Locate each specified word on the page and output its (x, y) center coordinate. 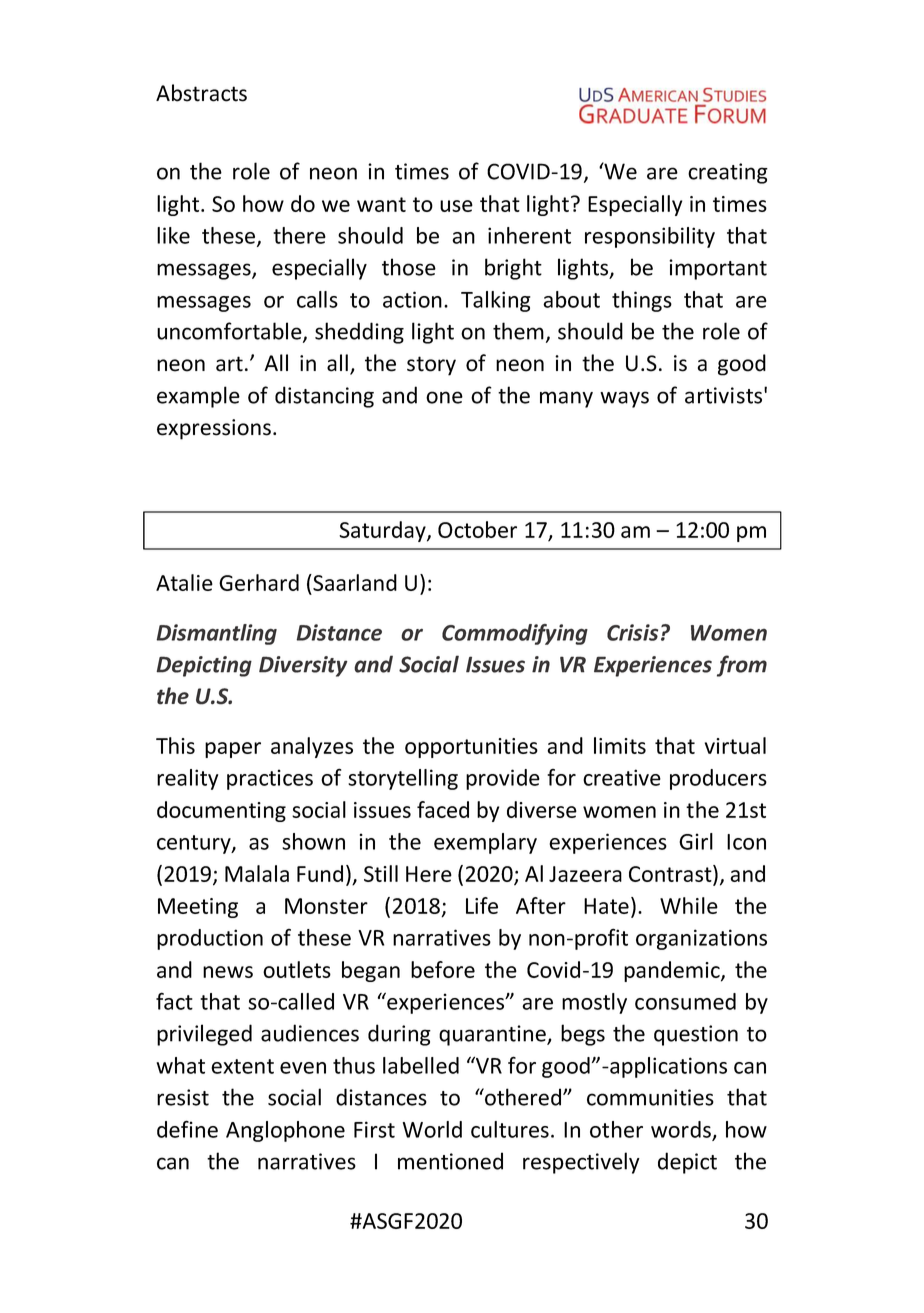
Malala (257, 873)
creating (728, 173)
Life (482, 905)
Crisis (632, 632)
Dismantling (216, 634)
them (518, 331)
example (198, 397)
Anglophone (285, 1131)
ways (624, 399)
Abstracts (201, 93)
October (477, 529)
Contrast (671, 875)
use (456, 206)
